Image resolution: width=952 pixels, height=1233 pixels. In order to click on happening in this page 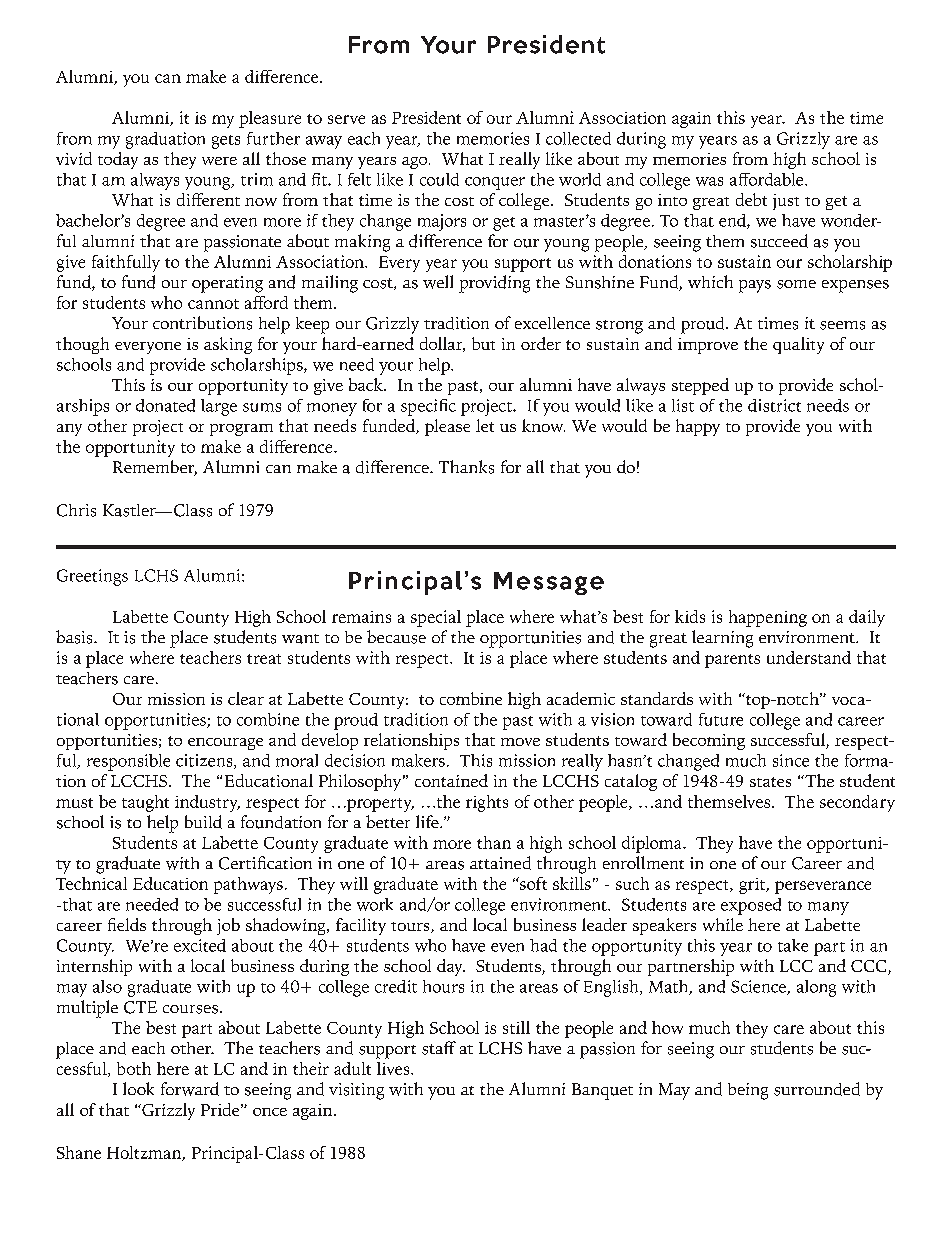, I will do `click(768, 618)`.
